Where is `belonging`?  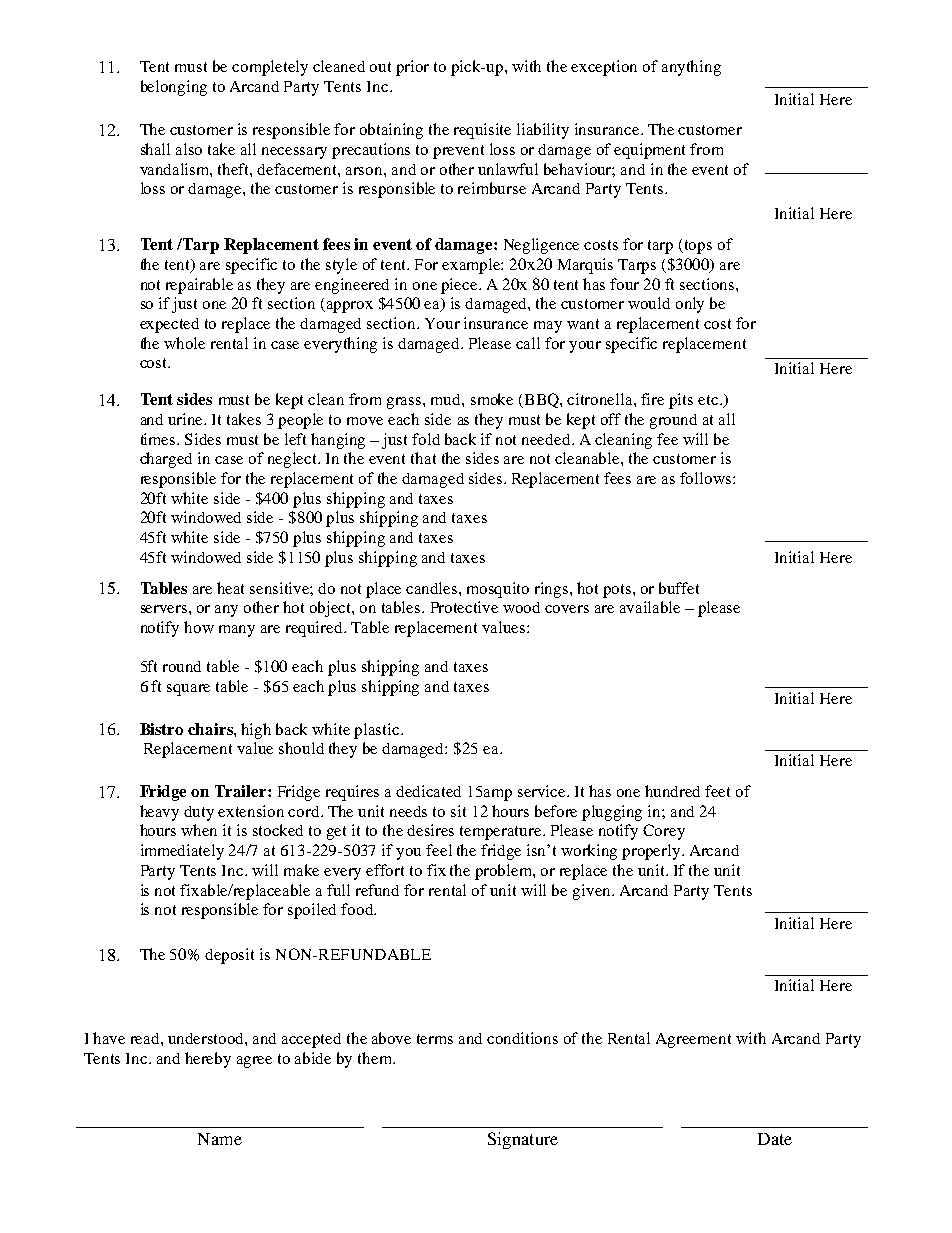 belonging is located at coordinates (174, 88).
